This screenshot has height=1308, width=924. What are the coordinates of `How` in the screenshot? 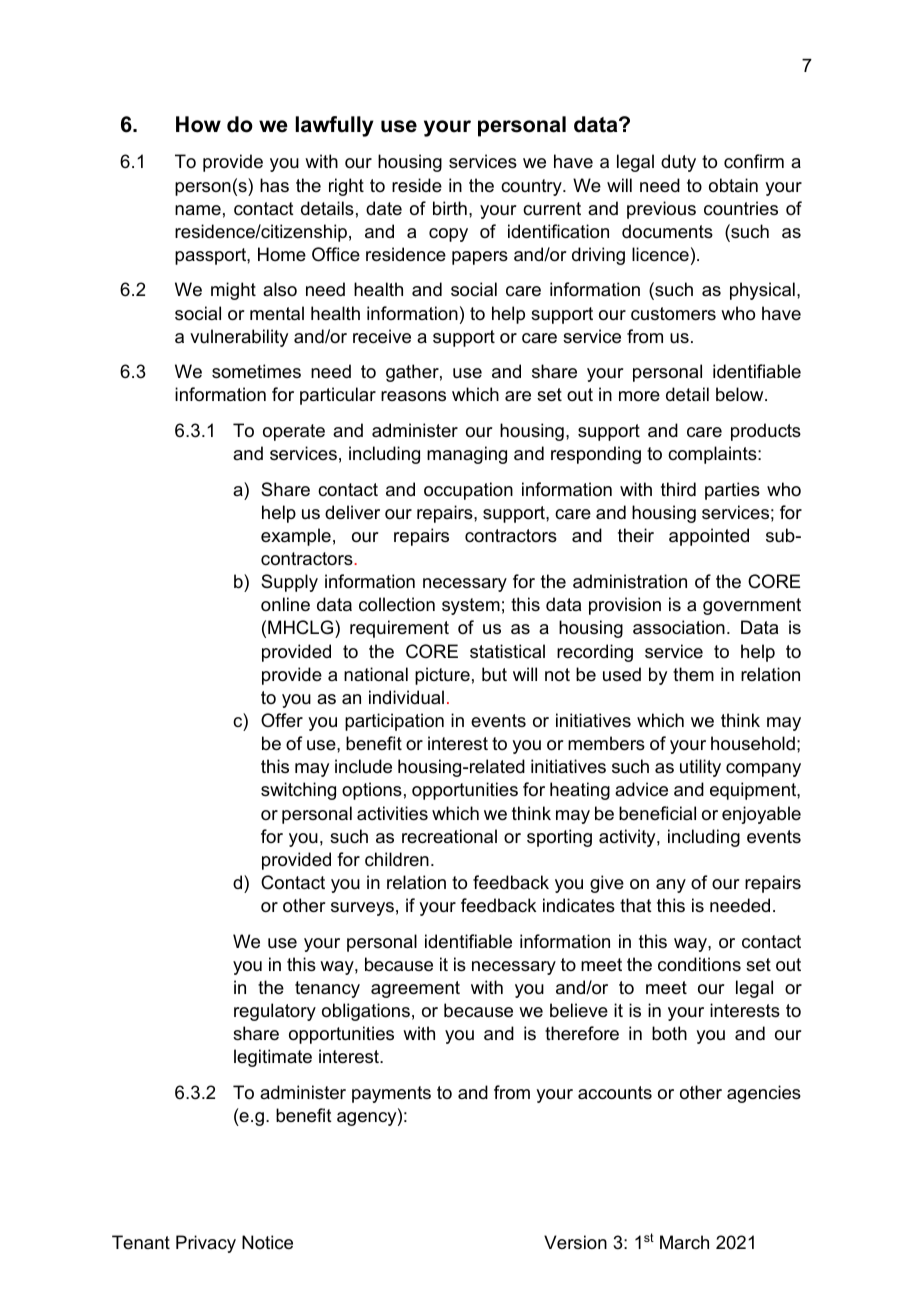 It's located at (198, 124).
